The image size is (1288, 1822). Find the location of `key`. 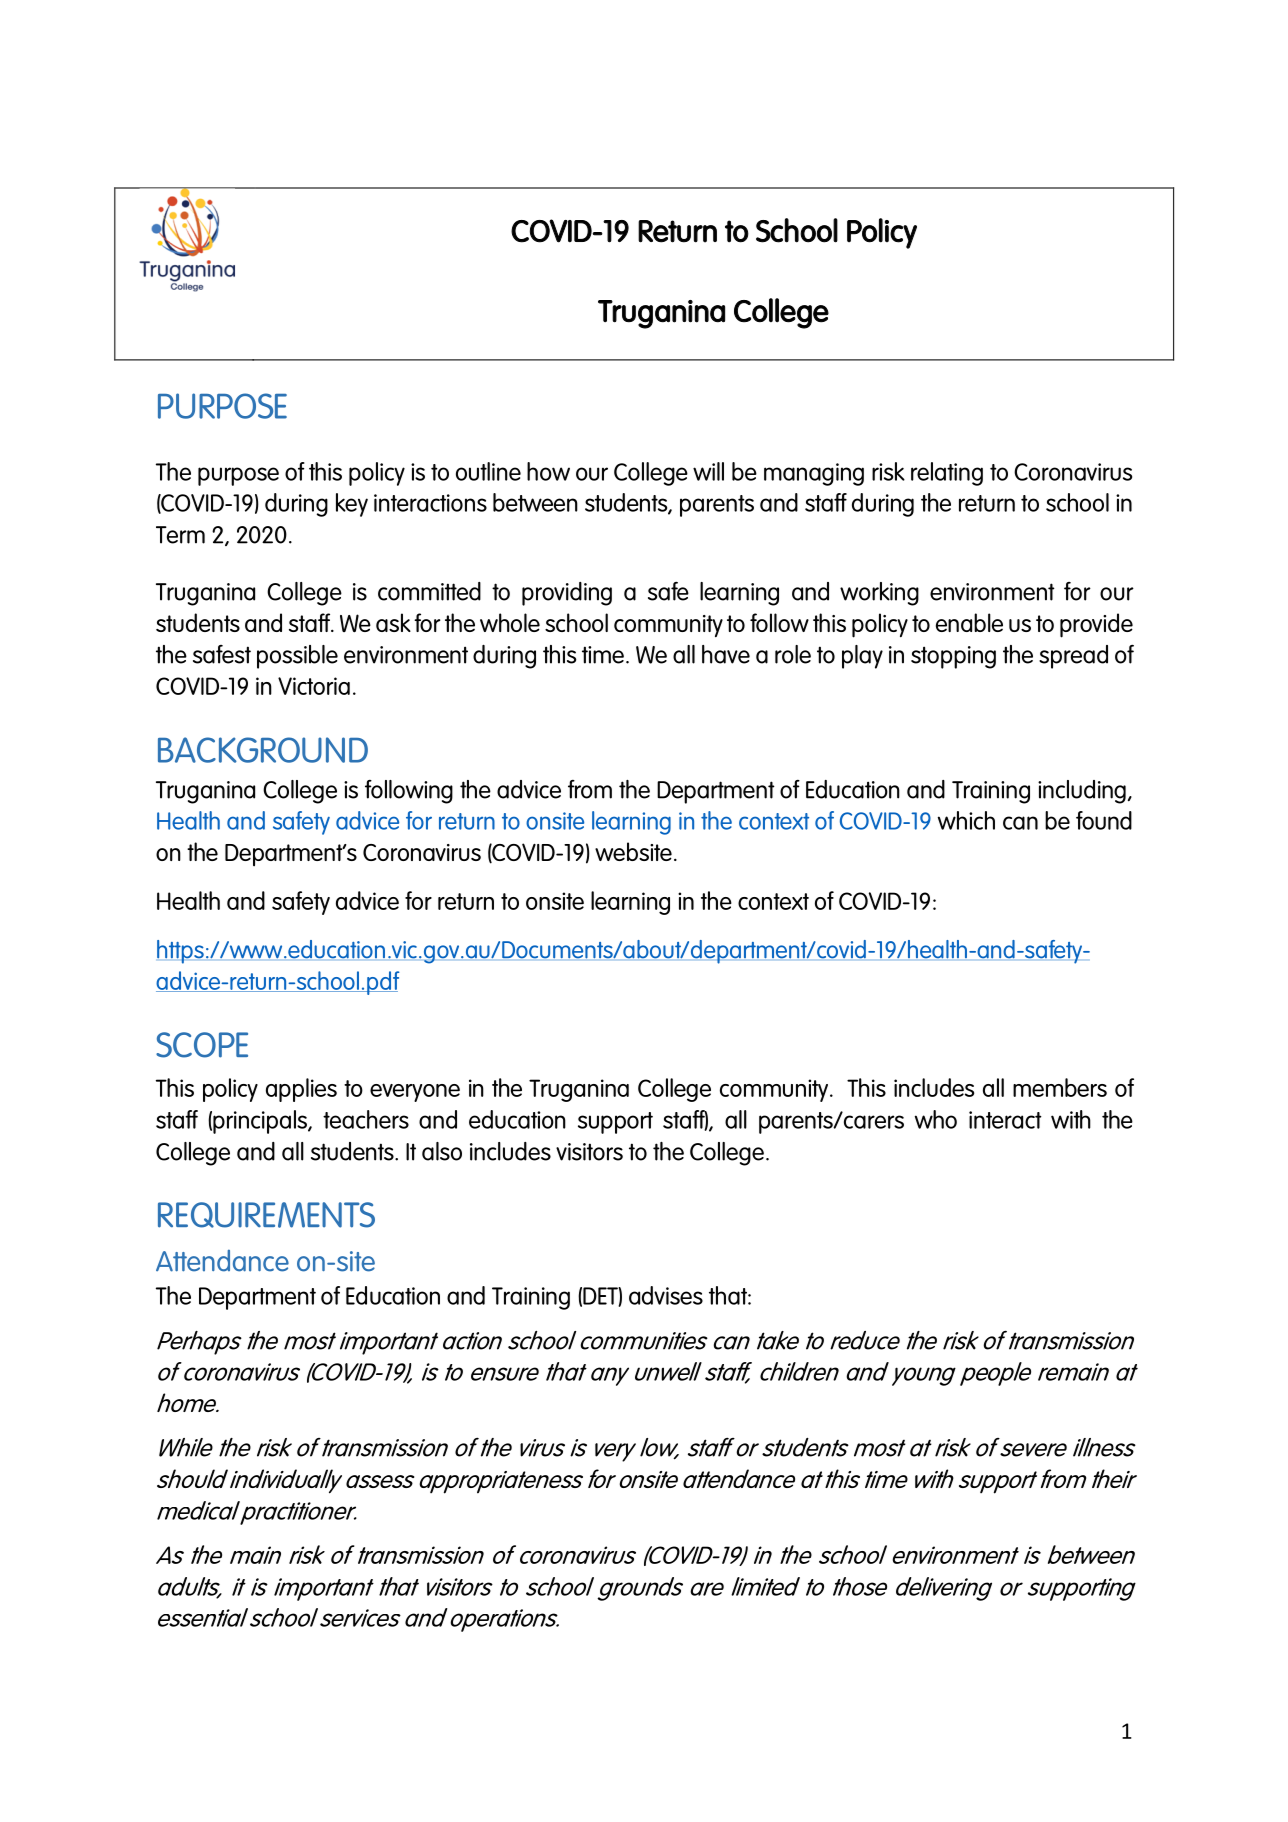

key is located at coordinates (352, 505).
